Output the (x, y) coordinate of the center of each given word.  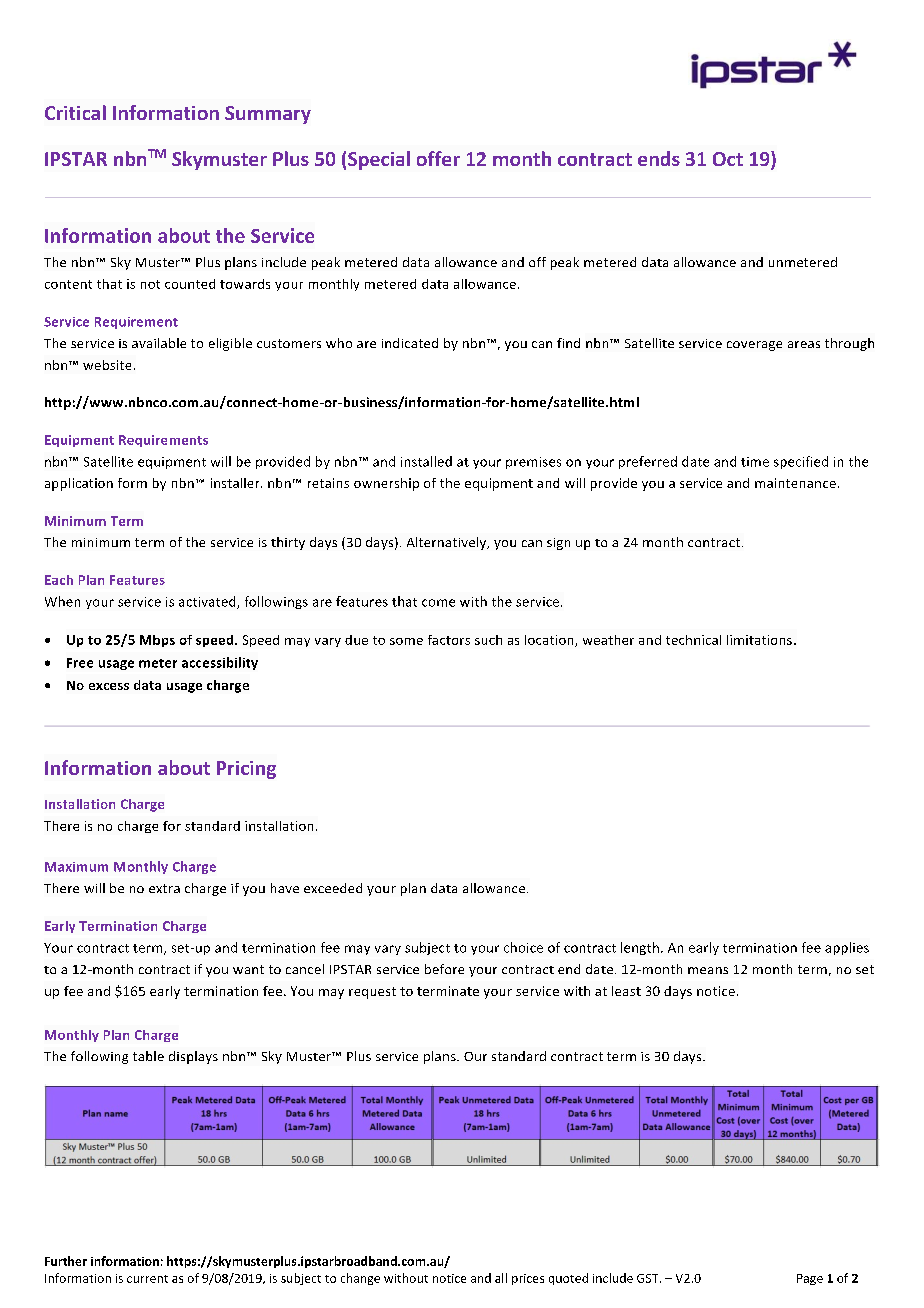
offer (438, 158)
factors (449, 640)
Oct (728, 159)
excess (109, 686)
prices (528, 1279)
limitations (761, 640)
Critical (75, 112)
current (147, 1279)
